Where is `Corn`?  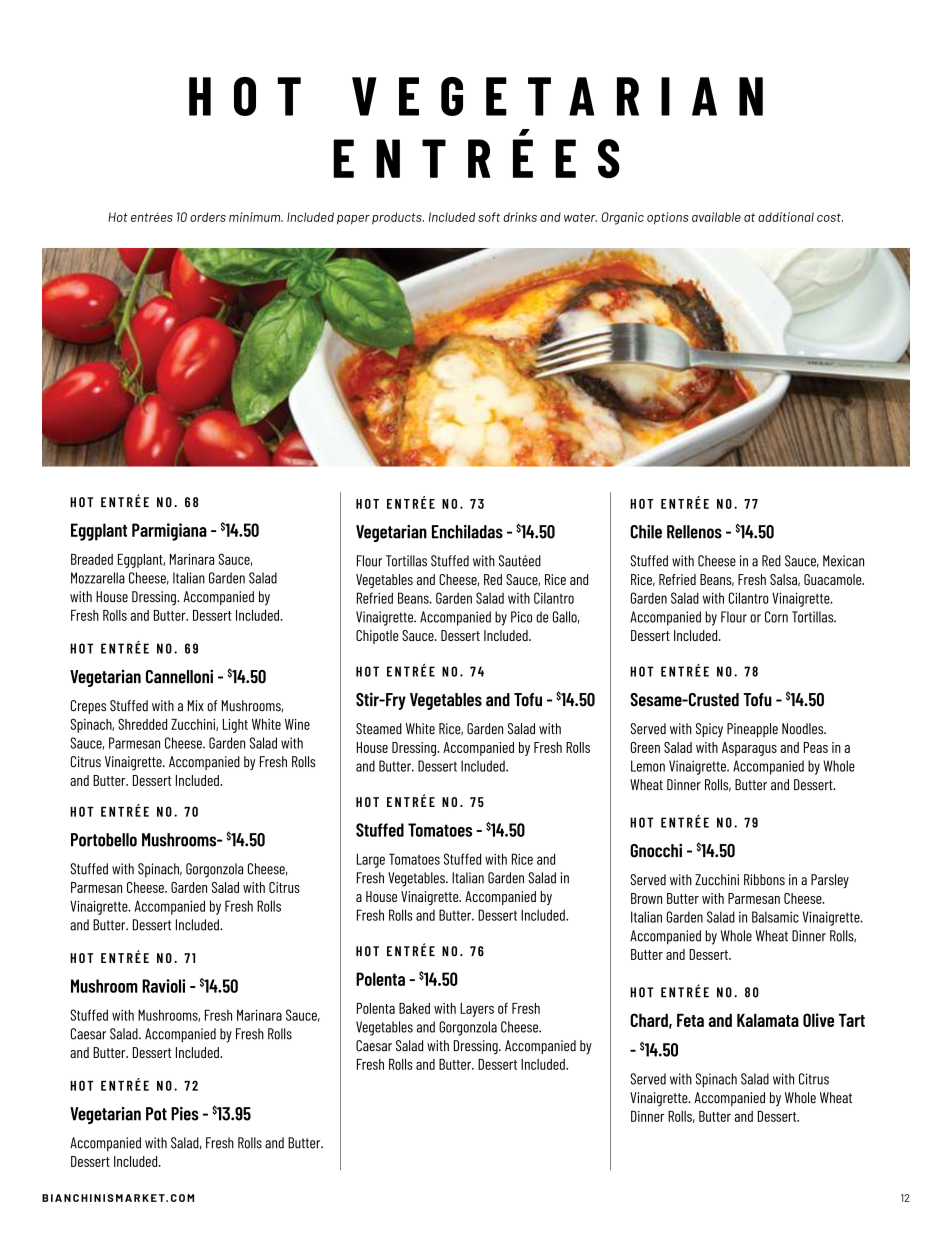 Corn is located at coordinates (776, 617).
